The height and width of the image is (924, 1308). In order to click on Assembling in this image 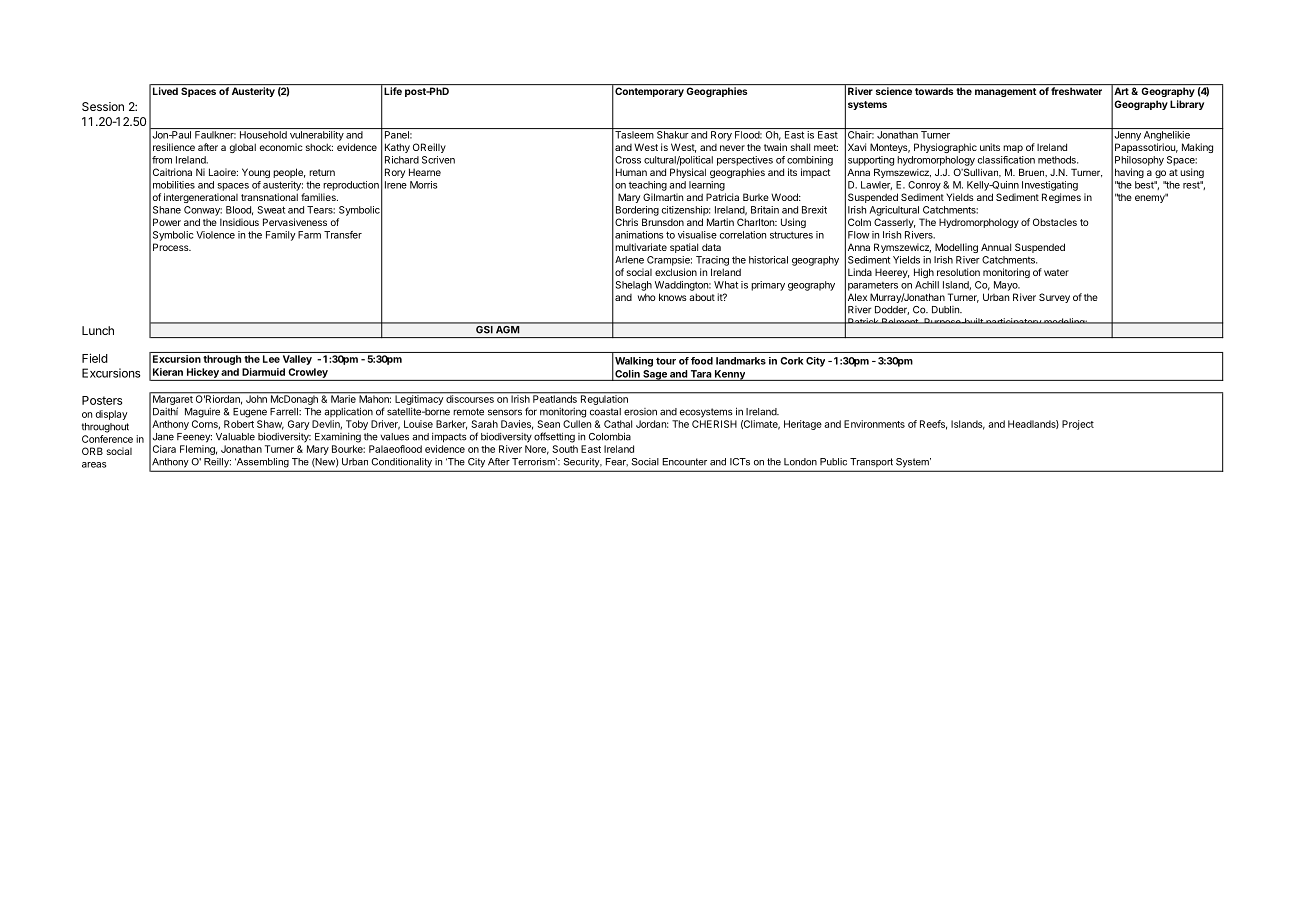, I will do `click(262, 463)`.
